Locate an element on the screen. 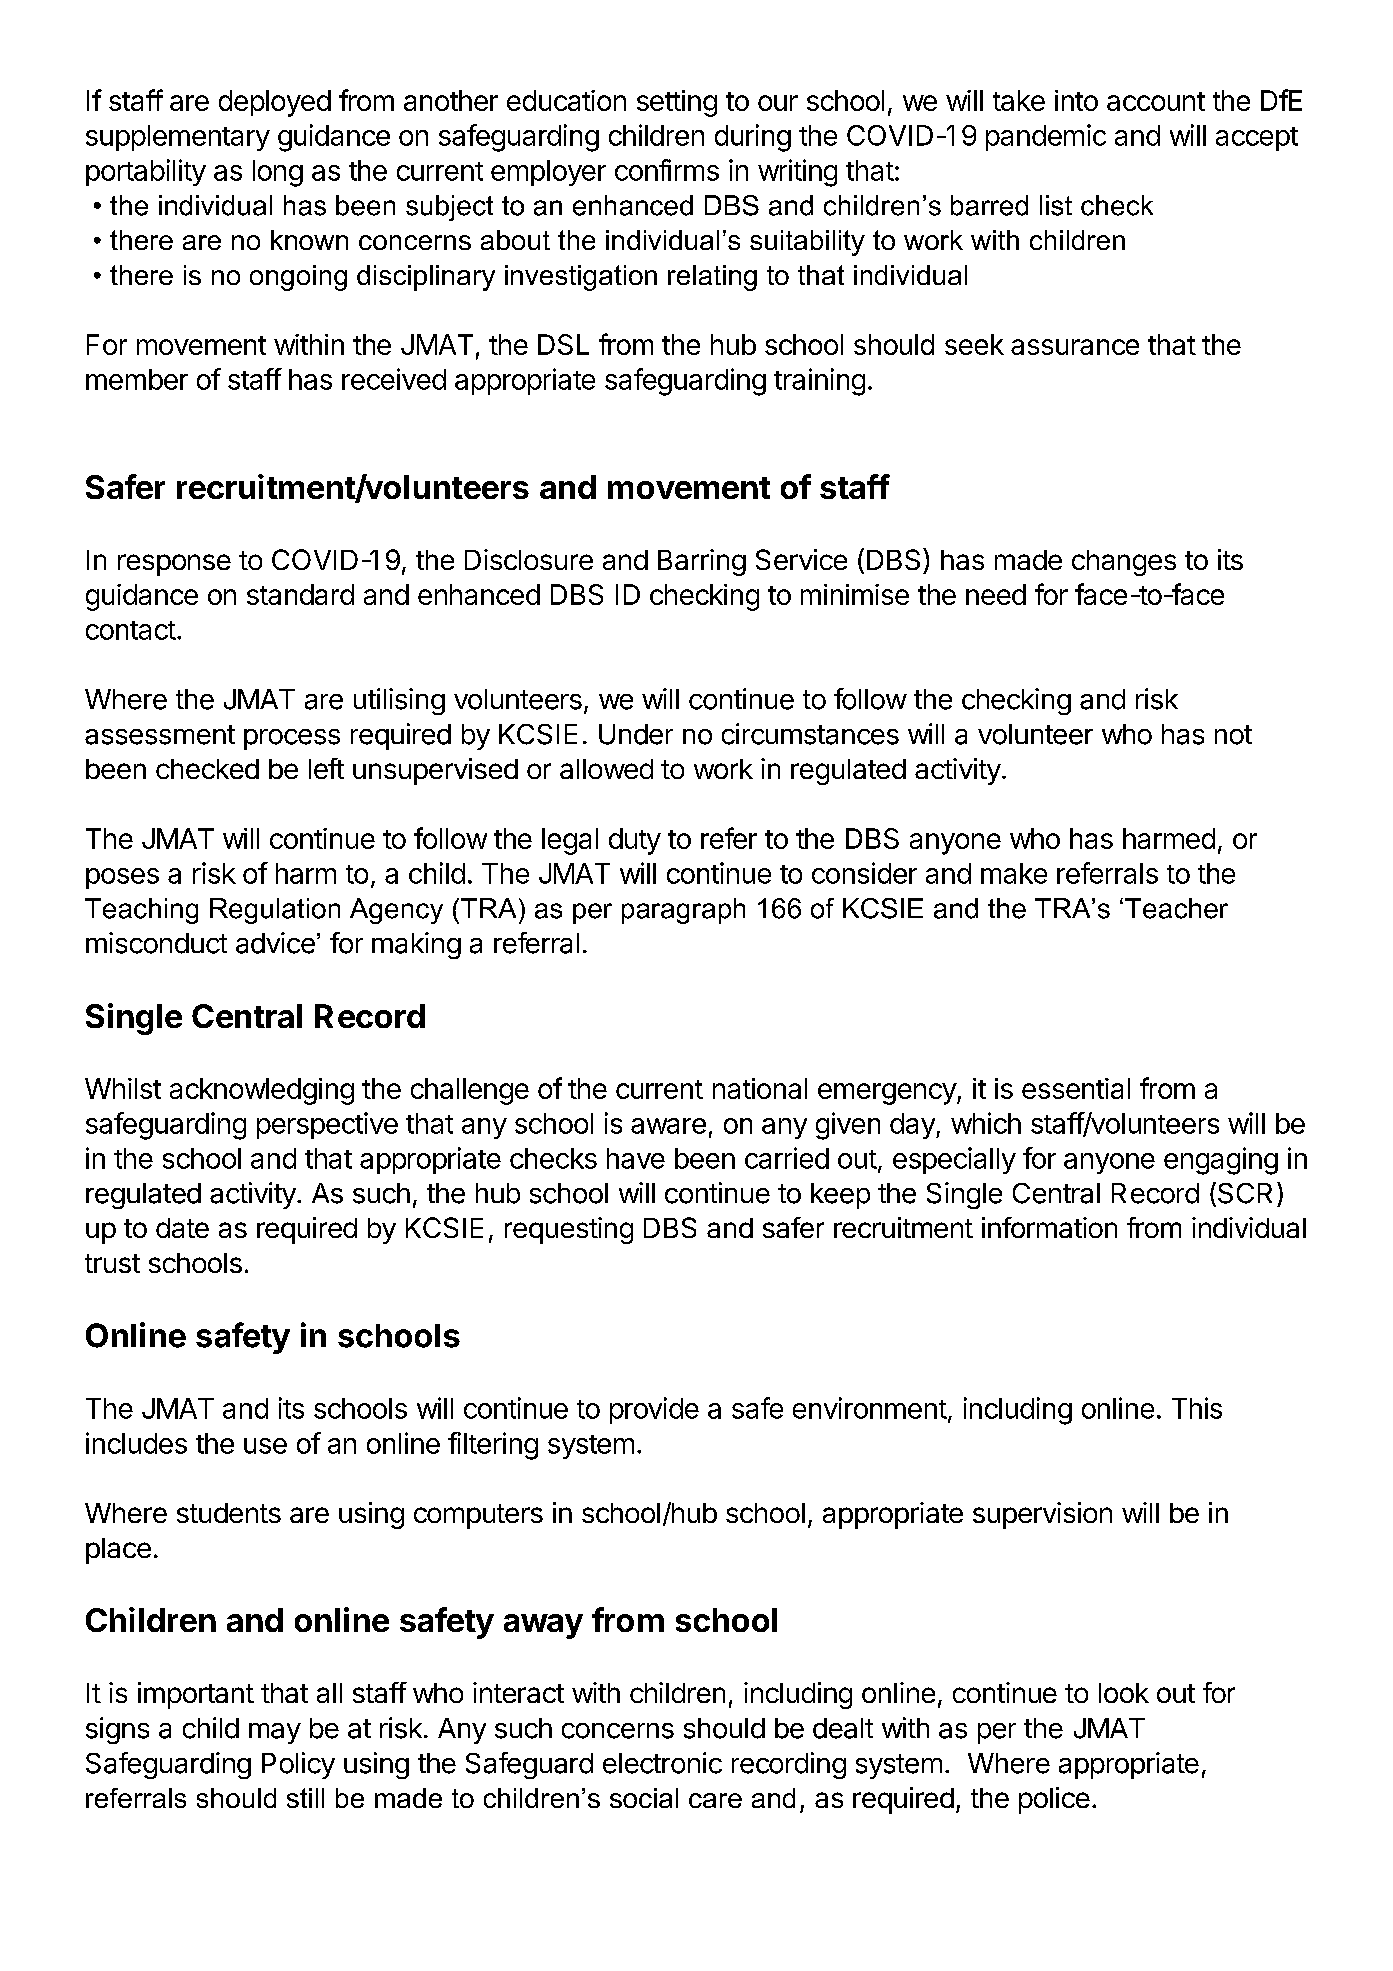 This screenshot has height=1971, width=1393. make is located at coordinates (1014, 873).
